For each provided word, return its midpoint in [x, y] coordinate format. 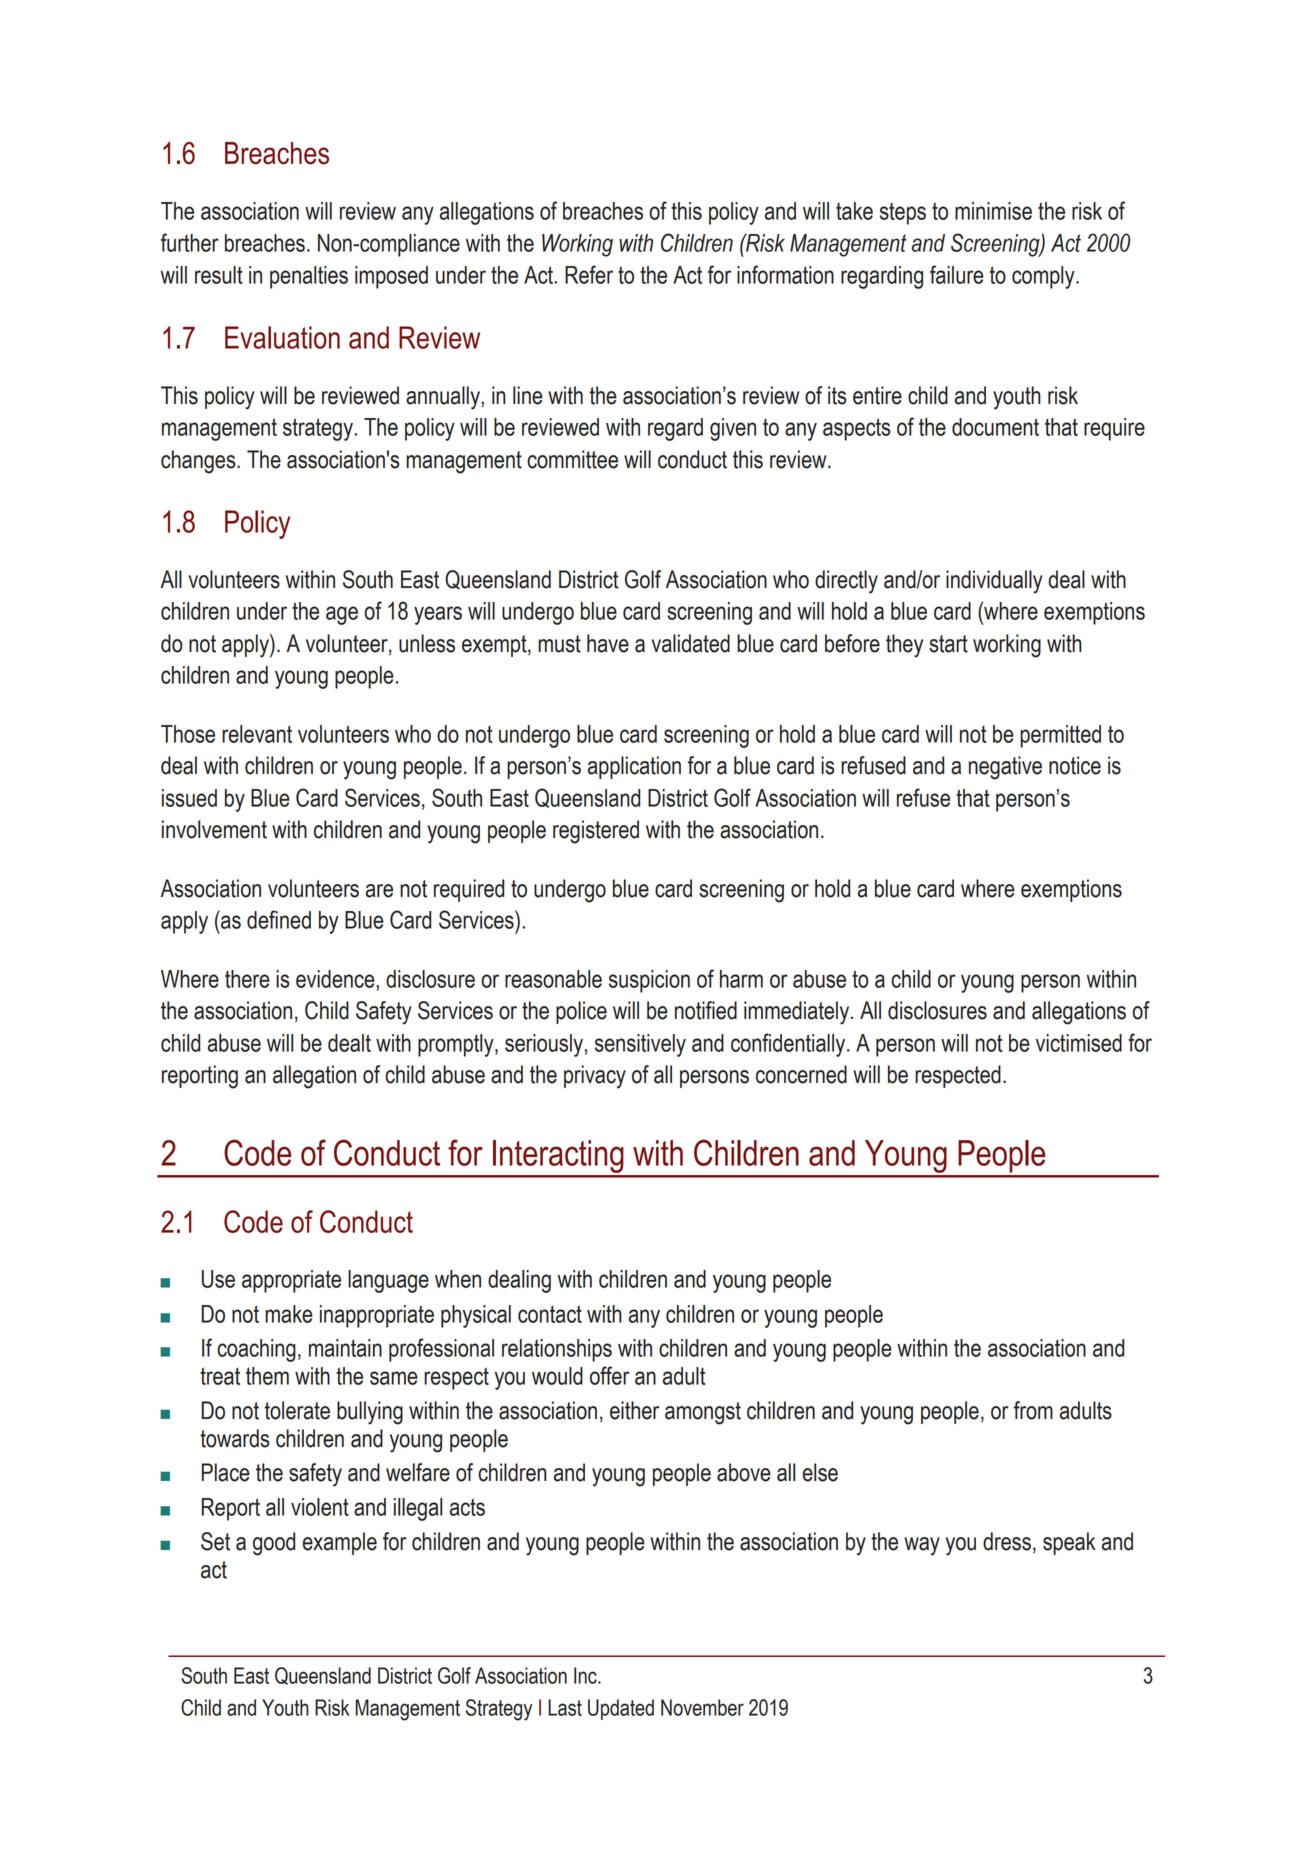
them [267, 1376]
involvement [214, 829]
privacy [595, 1077]
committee [572, 459]
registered [596, 832]
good [274, 1544]
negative [1005, 768]
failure [957, 274]
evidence [336, 979]
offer [610, 1375]
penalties [309, 277]
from [1033, 1410]
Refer [589, 274]
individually [994, 582]
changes [199, 462]
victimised [1079, 1043]
